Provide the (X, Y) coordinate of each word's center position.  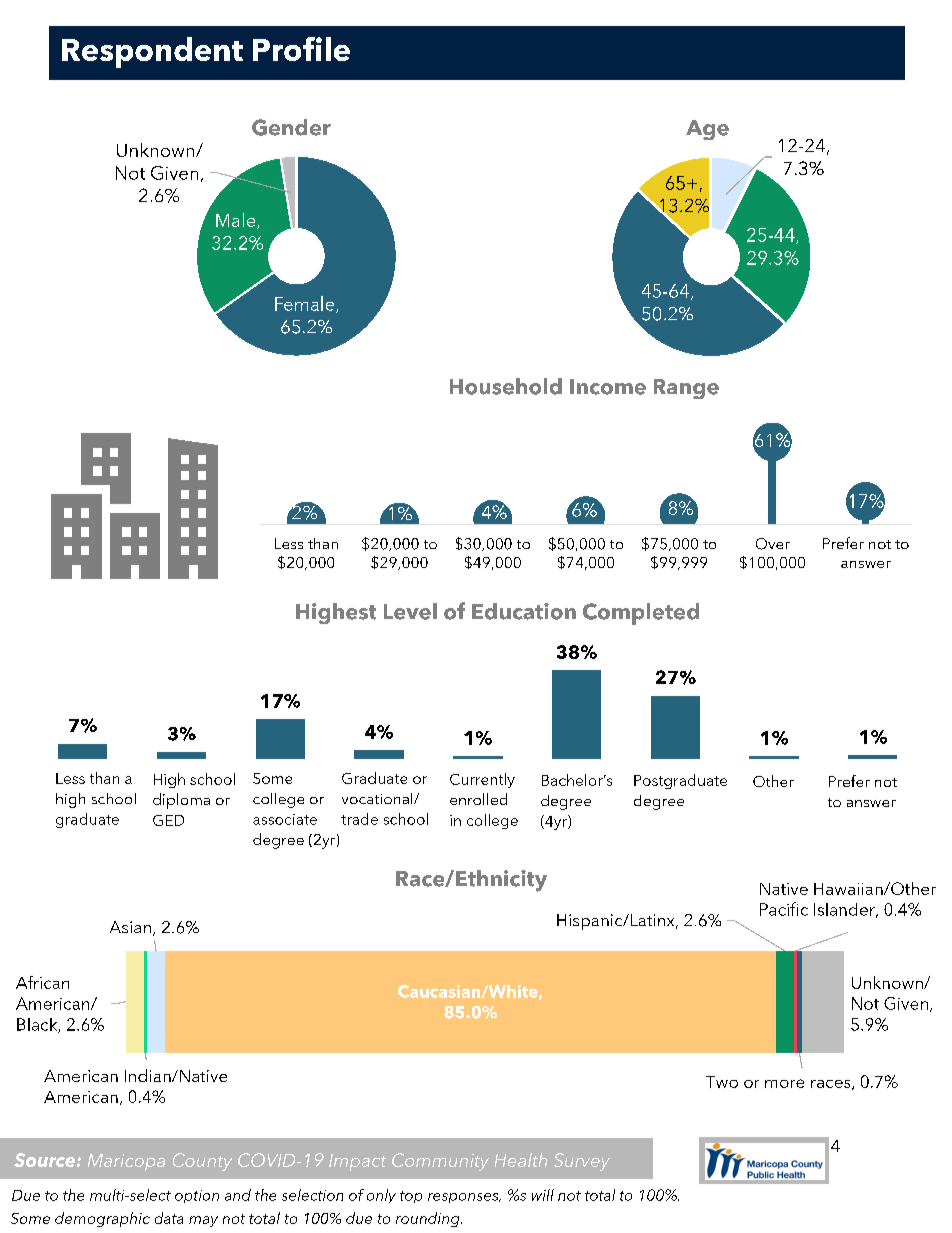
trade (359, 819)
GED (168, 820)
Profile (301, 49)
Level (410, 611)
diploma (181, 801)
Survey (582, 1162)
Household (506, 386)
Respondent (152, 52)
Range (686, 389)
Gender (291, 127)
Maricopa (126, 1162)
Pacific (784, 909)
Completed (641, 614)
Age (707, 130)
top (411, 1197)
